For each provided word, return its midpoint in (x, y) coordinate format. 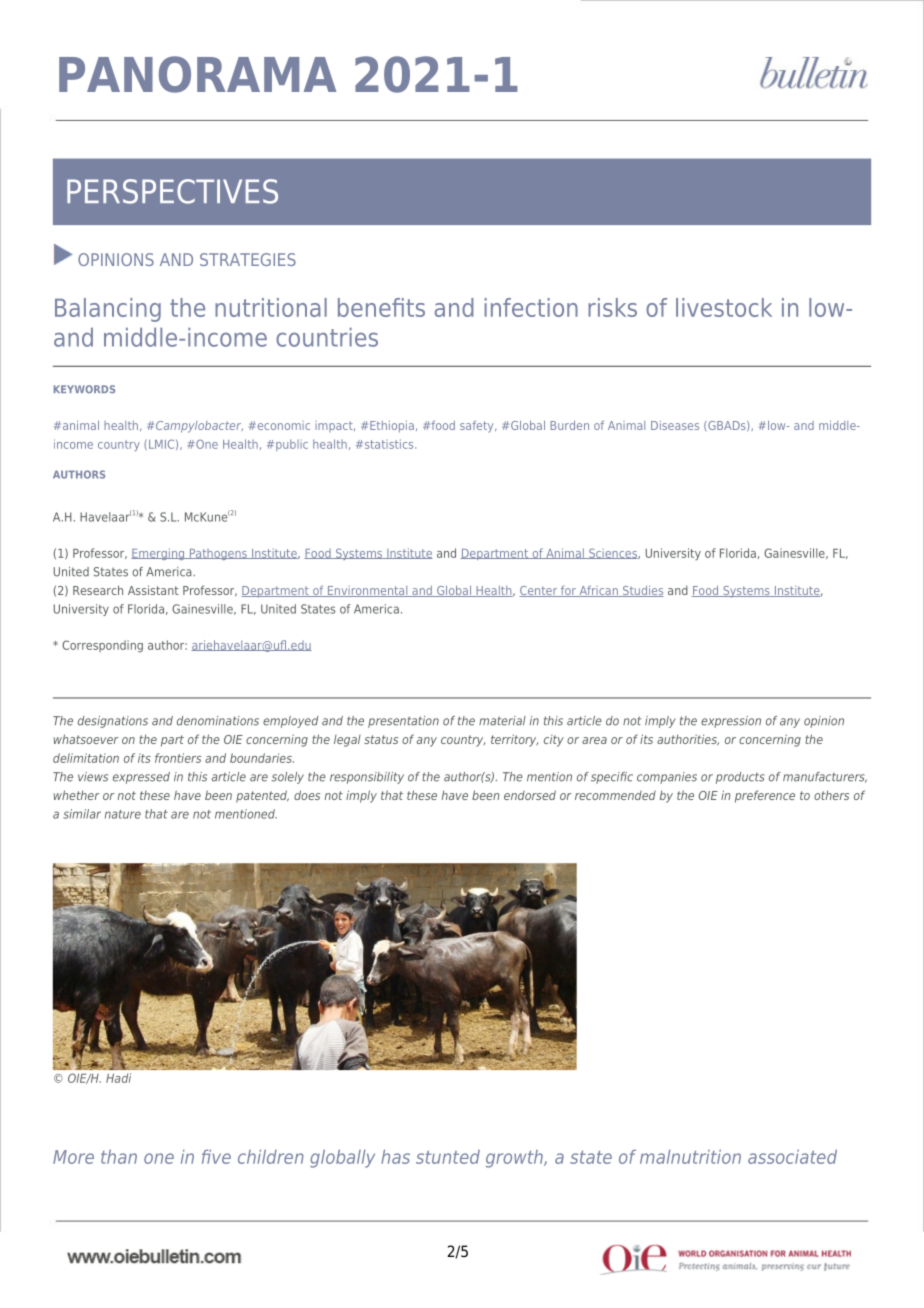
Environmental (367, 591)
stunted (448, 1157)
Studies (642, 591)
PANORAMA (197, 74)
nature (123, 814)
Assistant (153, 590)
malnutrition (690, 1157)
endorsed (530, 795)
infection (531, 307)
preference (765, 796)
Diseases (675, 425)
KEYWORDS (84, 389)
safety (478, 426)
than (119, 1157)
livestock (724, 307)
